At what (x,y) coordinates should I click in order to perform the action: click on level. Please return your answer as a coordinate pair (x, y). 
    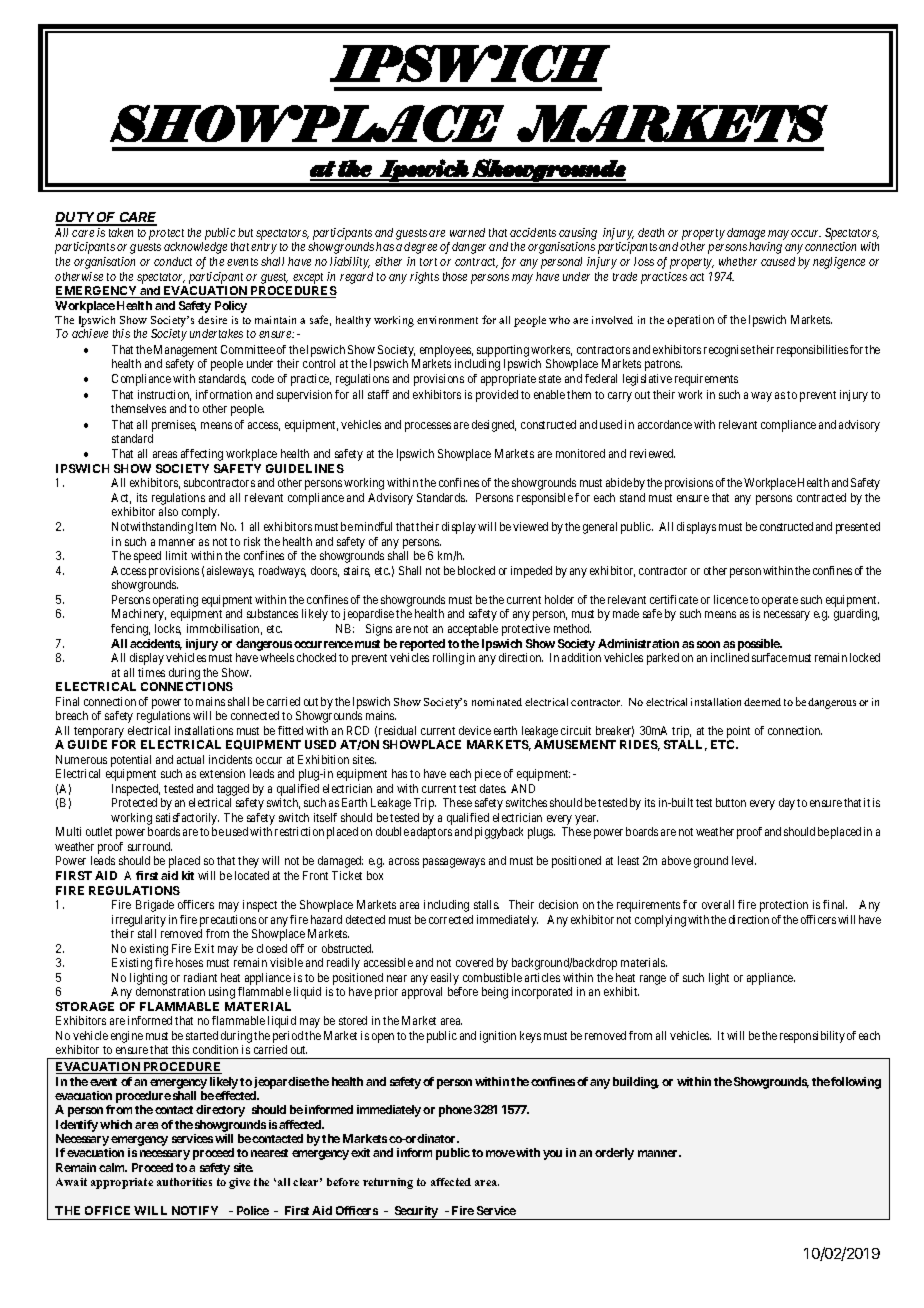
    Looking at the image, I should click on (744, 860).
